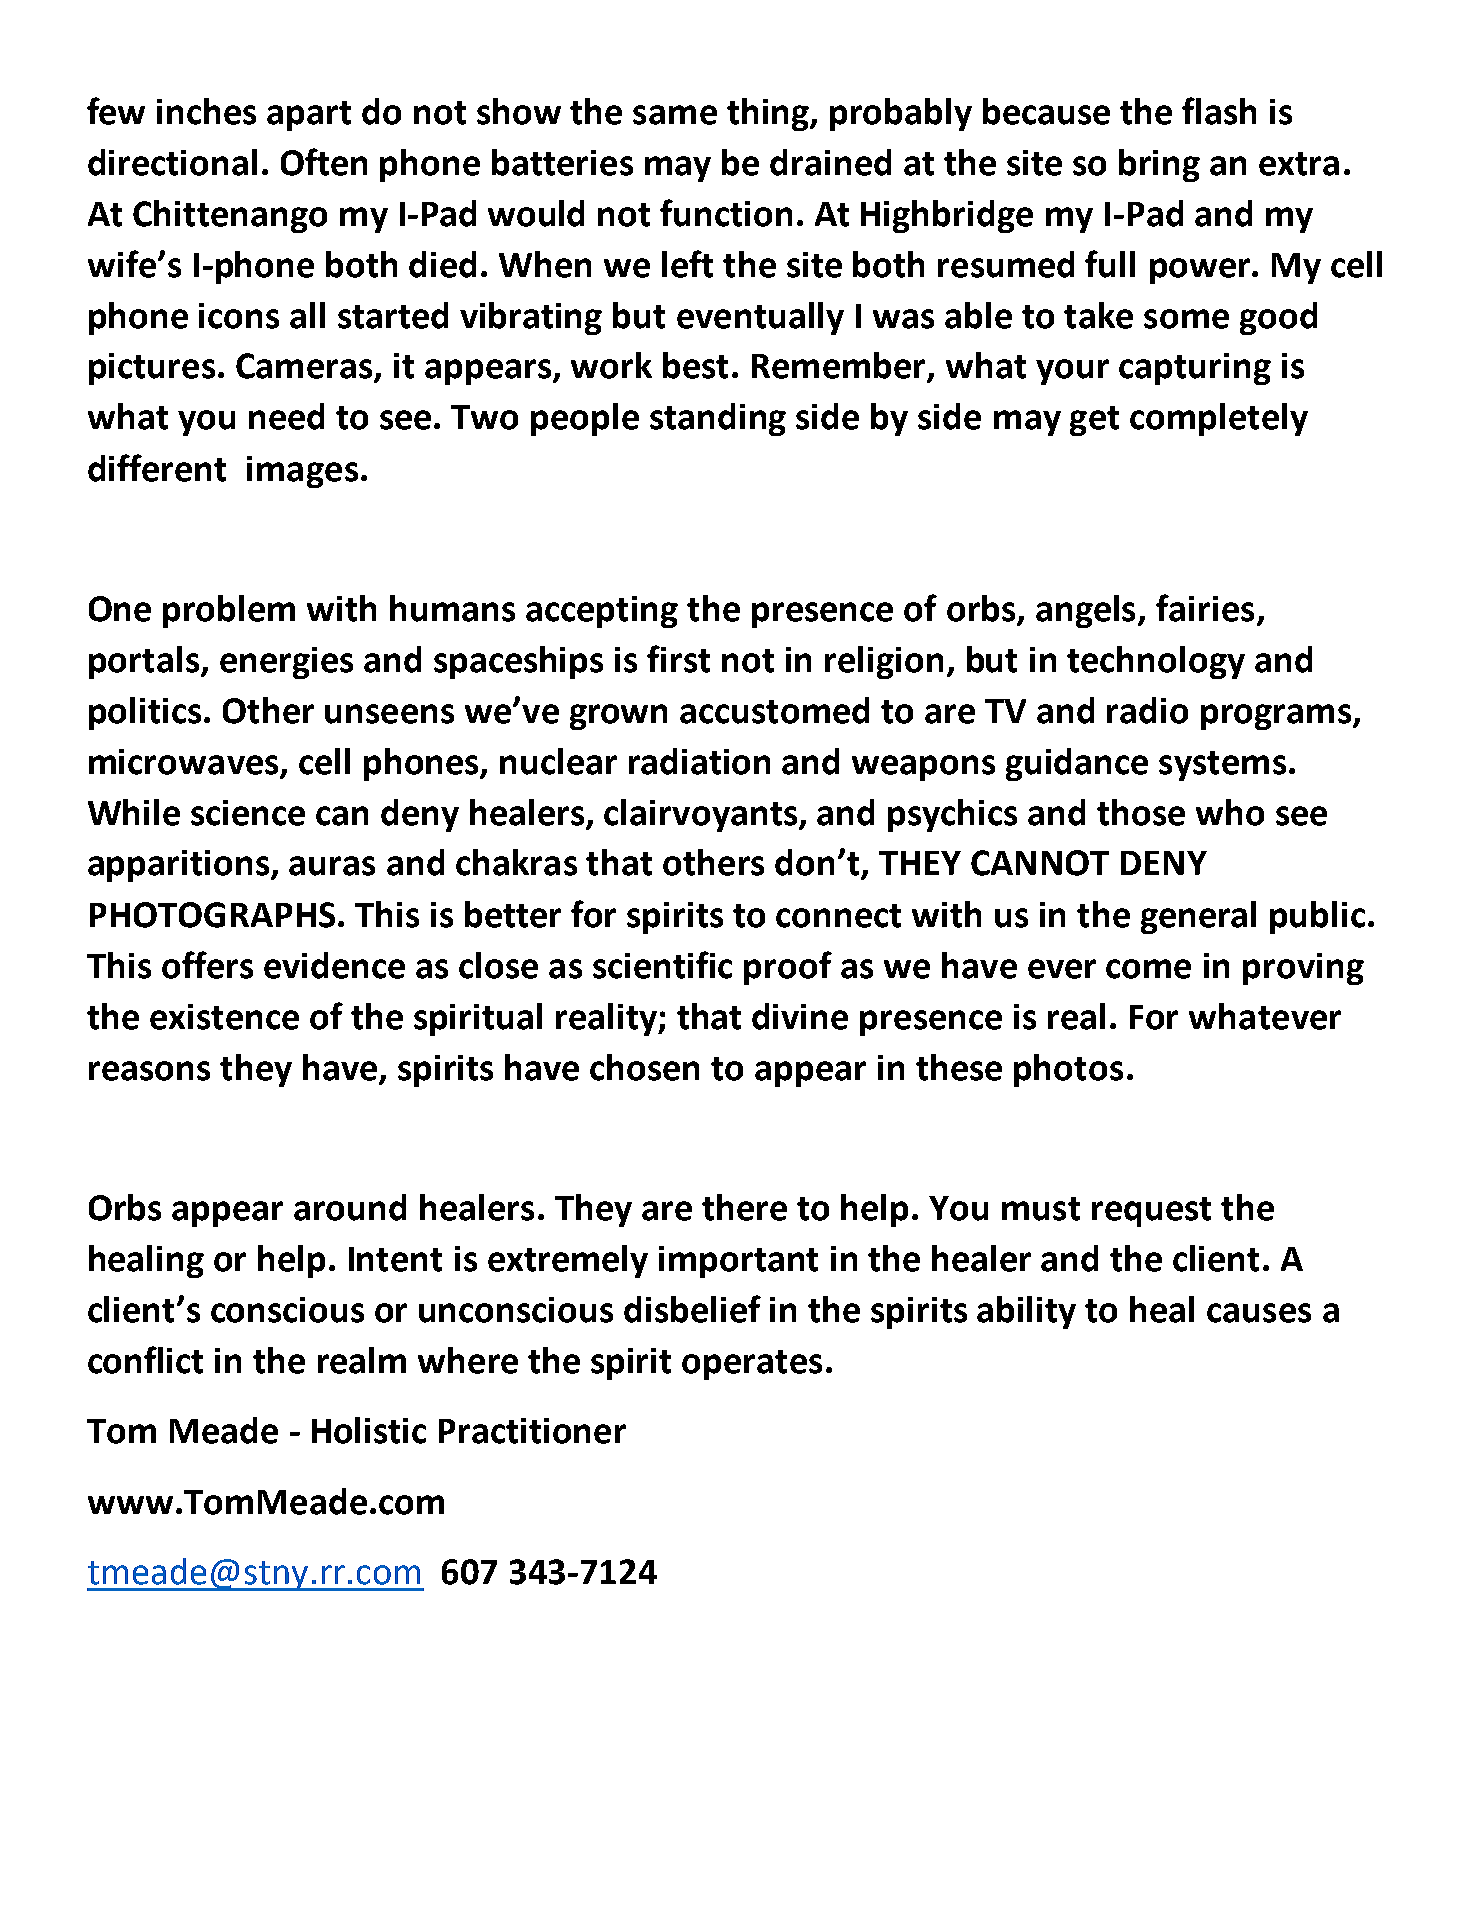  What do you see at coordinates (1219, 419) in the image?
I see `completely` at bounding box center [1219, 419].
